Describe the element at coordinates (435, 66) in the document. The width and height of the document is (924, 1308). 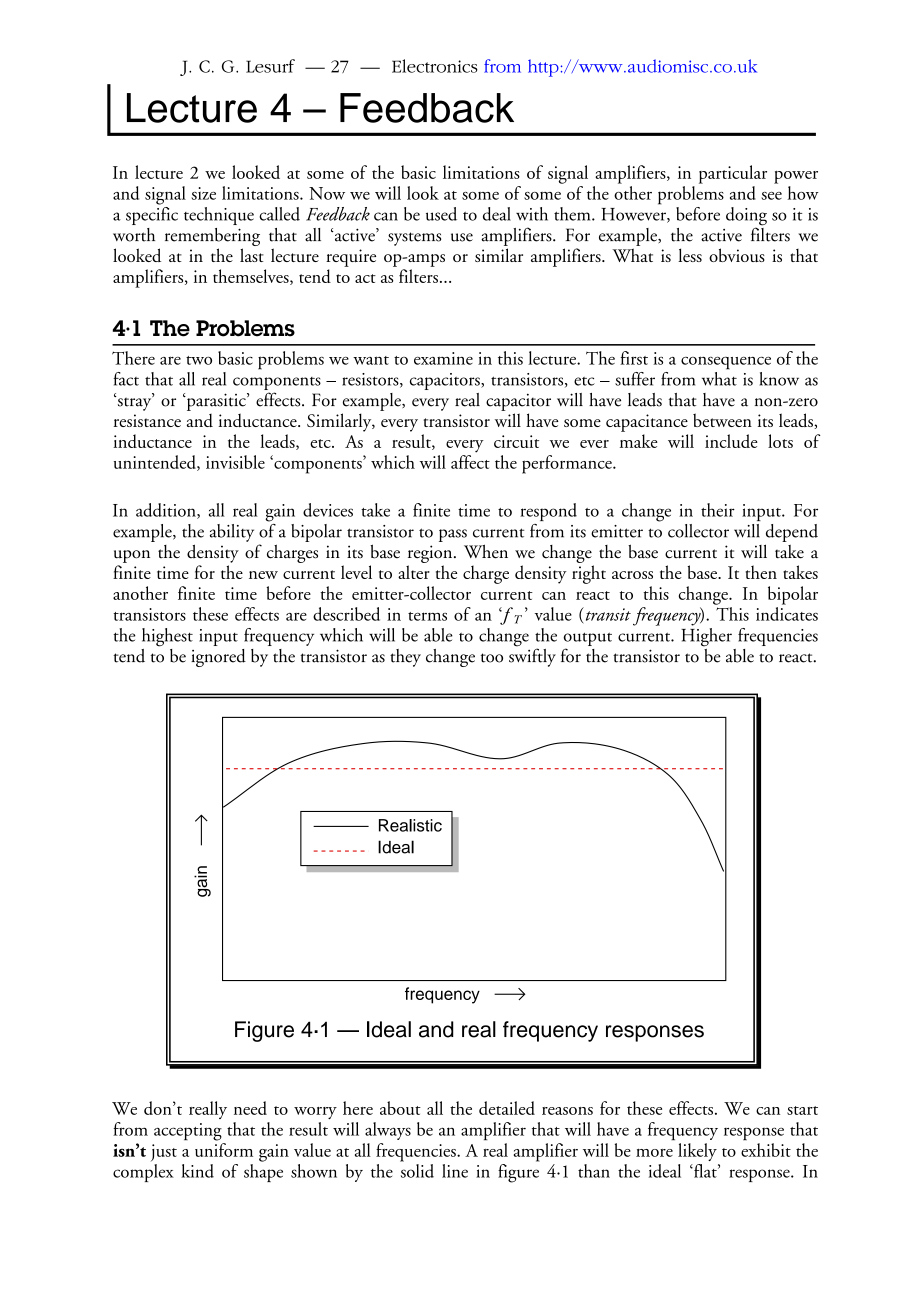
I see `Electronics` at that location.
